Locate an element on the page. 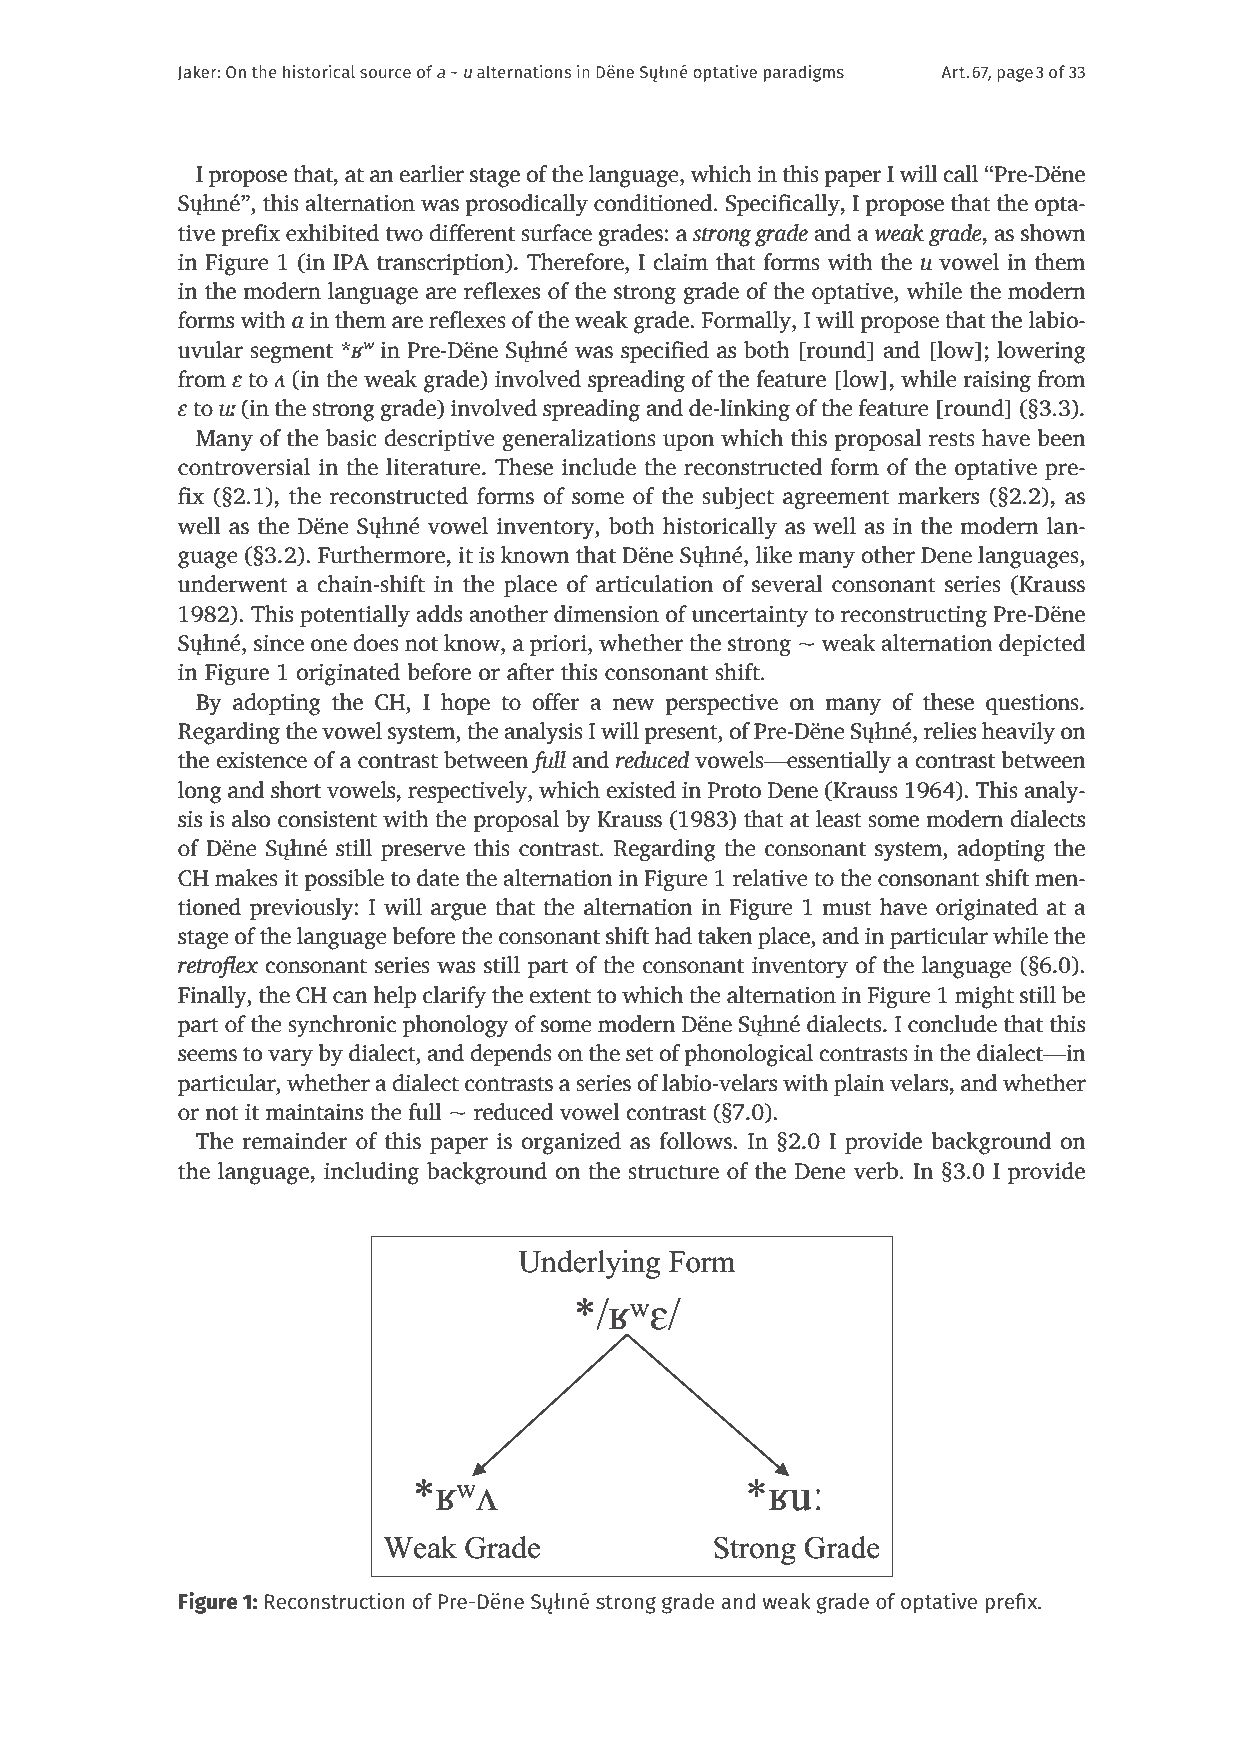  set is located at coordinates (640, 1054).
